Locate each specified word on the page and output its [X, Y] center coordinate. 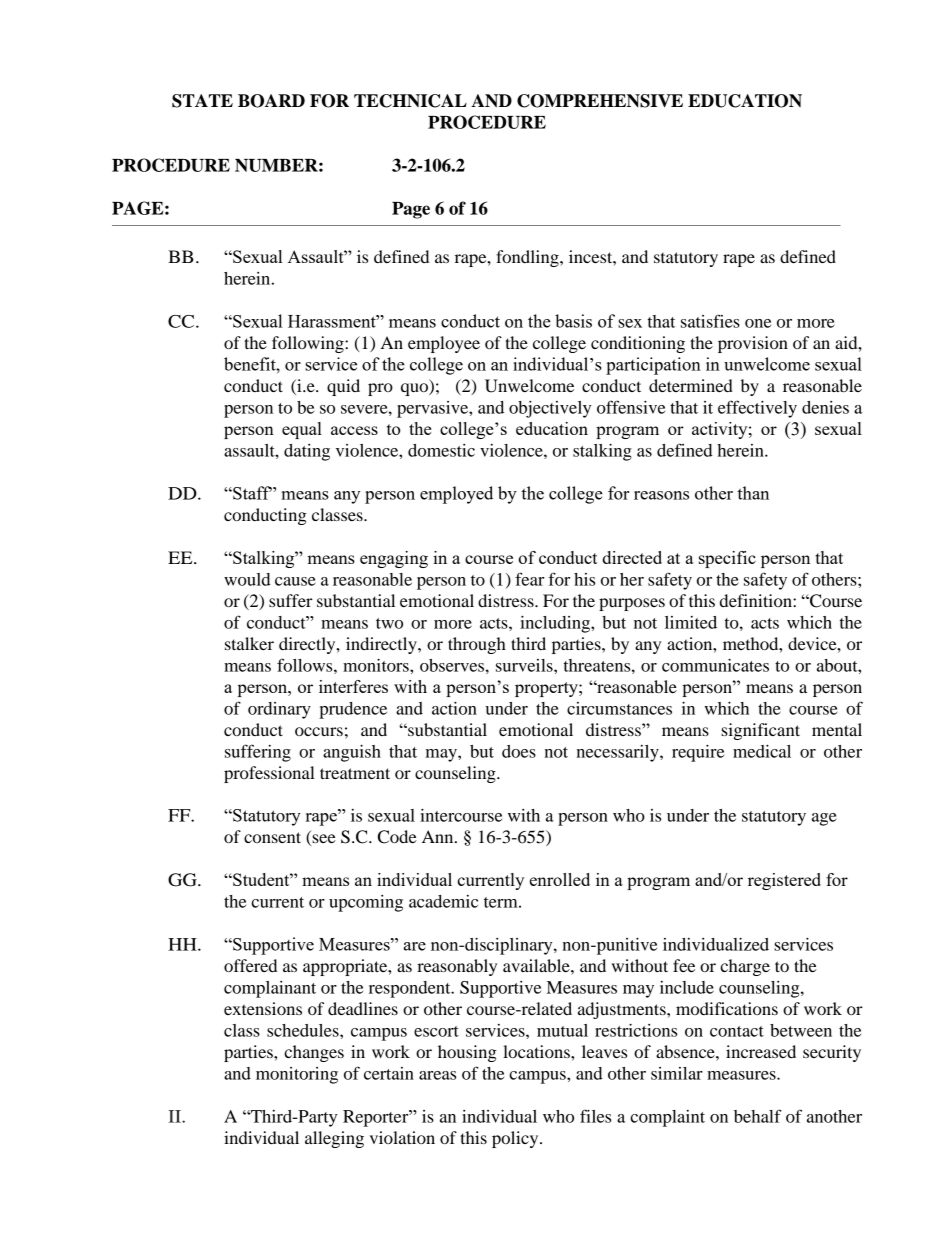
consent [272, 837]
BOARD [271, 101]
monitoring [297, 1075]
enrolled [560, 879]
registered [784, 881]
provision [753, 344]
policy [516, 1139]
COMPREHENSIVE [600, 101]
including [556, 624]
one [758, 323]
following [309, 344]
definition [757, 600]
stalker [249, 643]
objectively [550, 409]
